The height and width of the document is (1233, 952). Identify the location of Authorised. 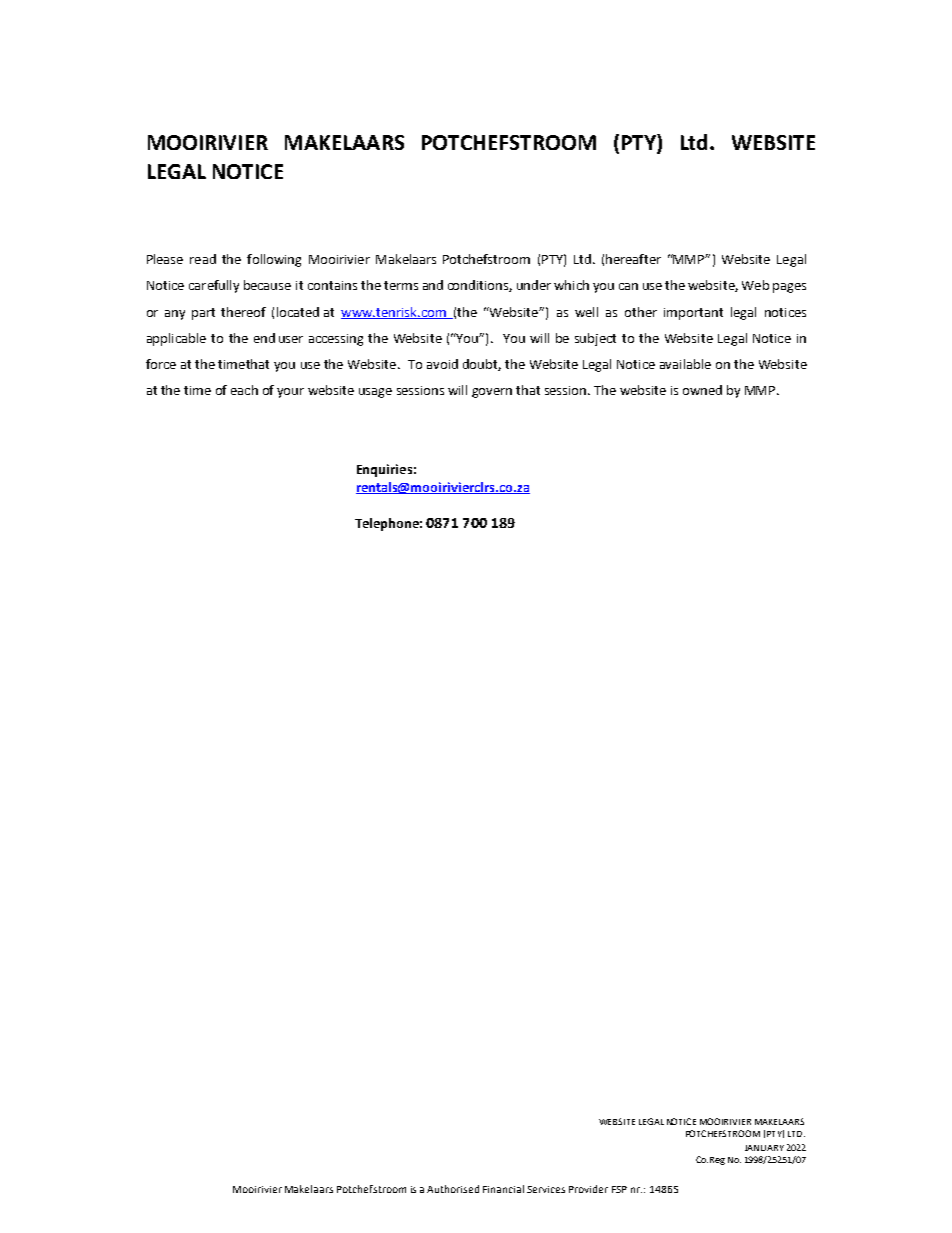
(453, 1189).
